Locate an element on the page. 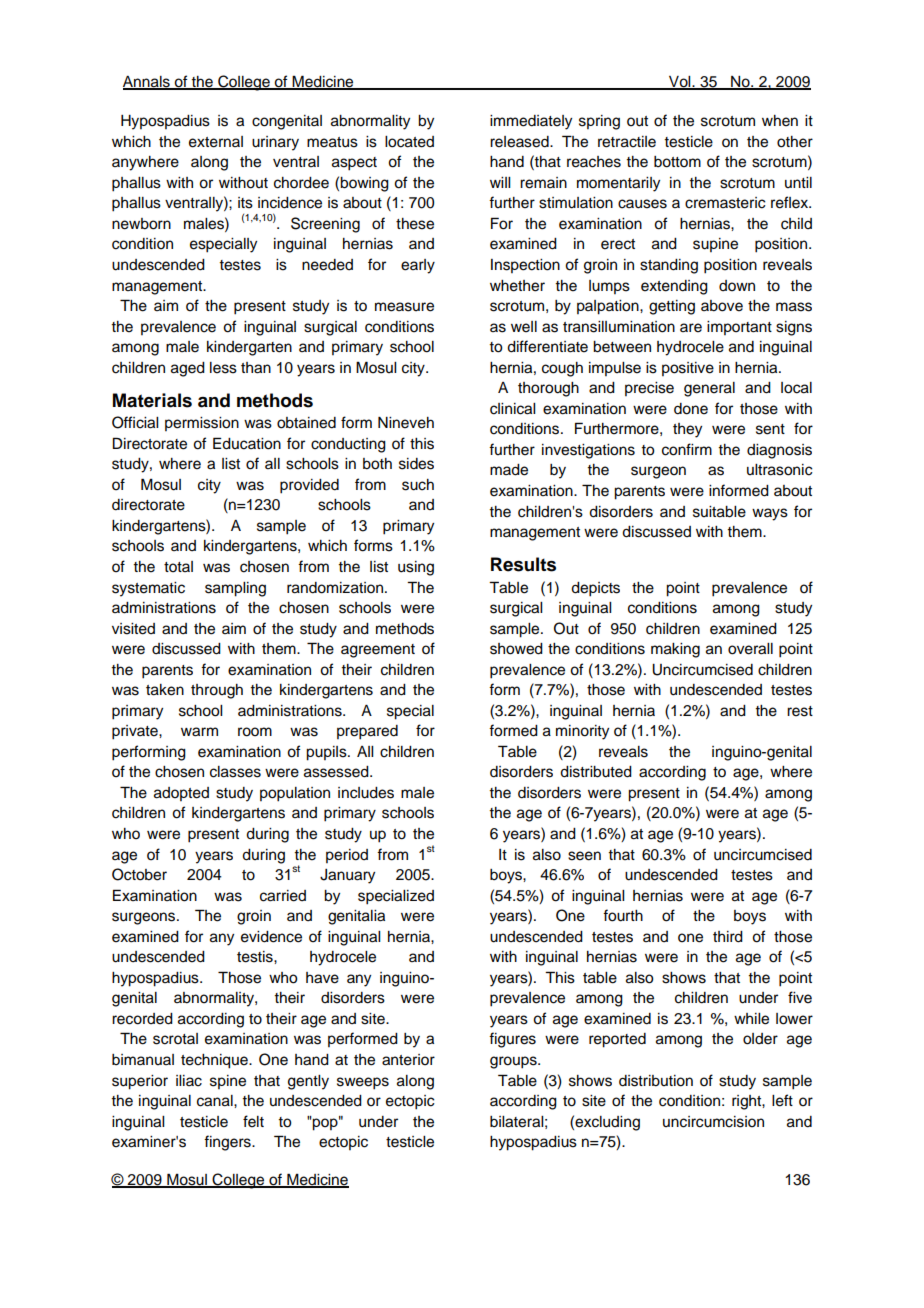 The width and height of the image is (924, 1308). groups is located at coordinates (514, 1062).
